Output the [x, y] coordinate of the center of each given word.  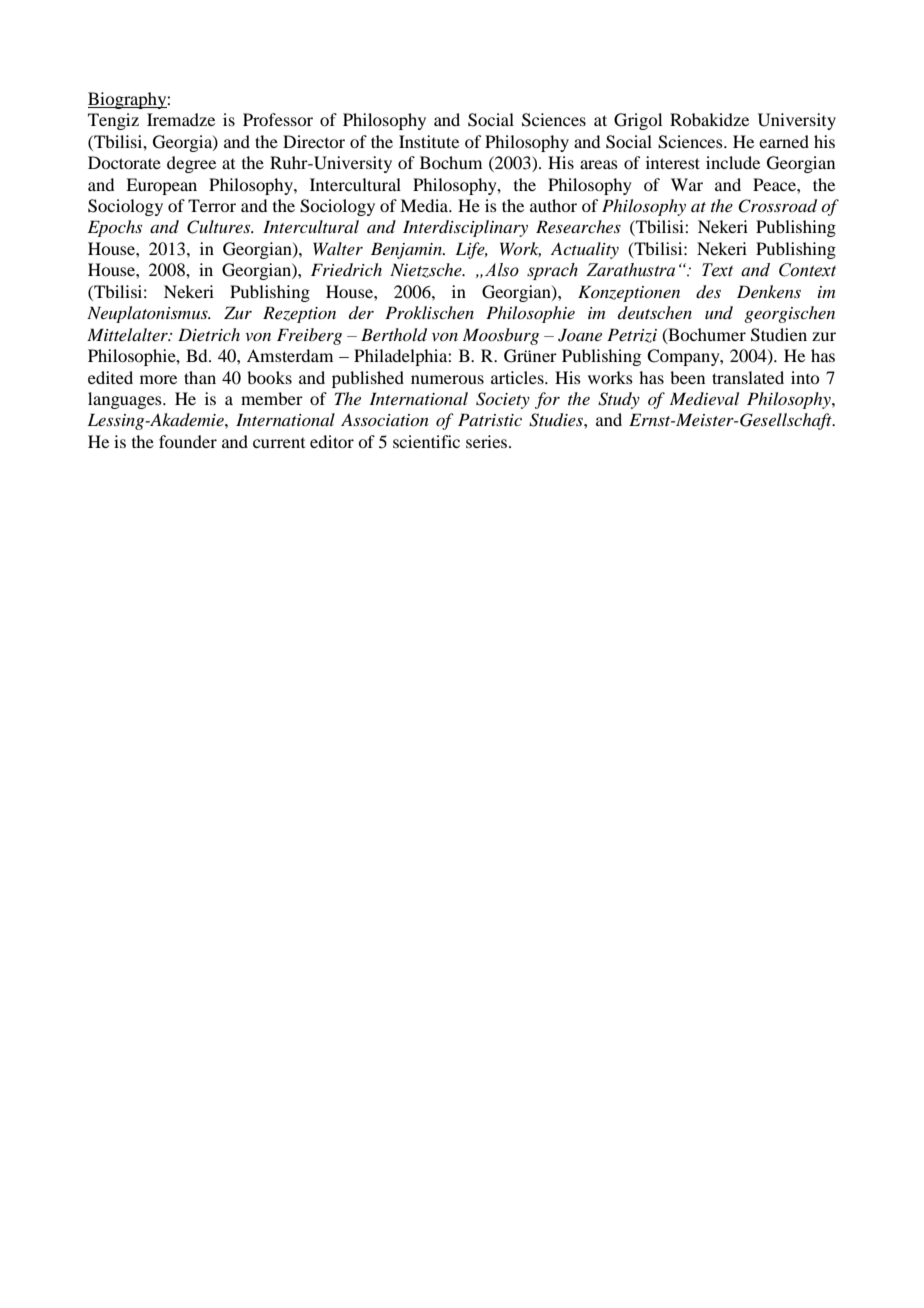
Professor [278, 119]
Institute [429, 141]
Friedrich [346, 269]
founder [188, 441]
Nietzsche [427, 270]
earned [784, 141]
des [708, 292]
